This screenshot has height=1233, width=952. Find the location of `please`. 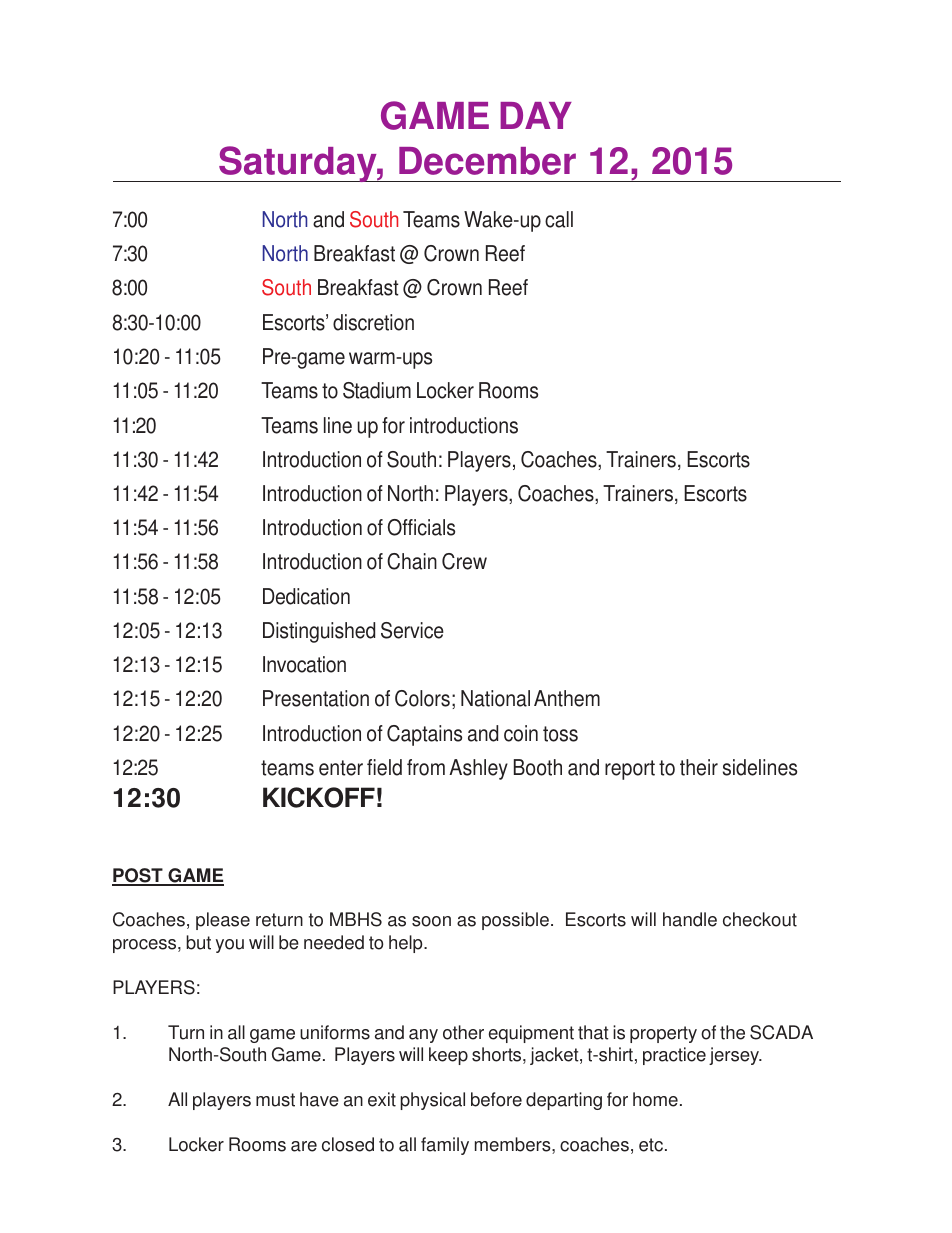

please is located at coordinates (223, 921).
